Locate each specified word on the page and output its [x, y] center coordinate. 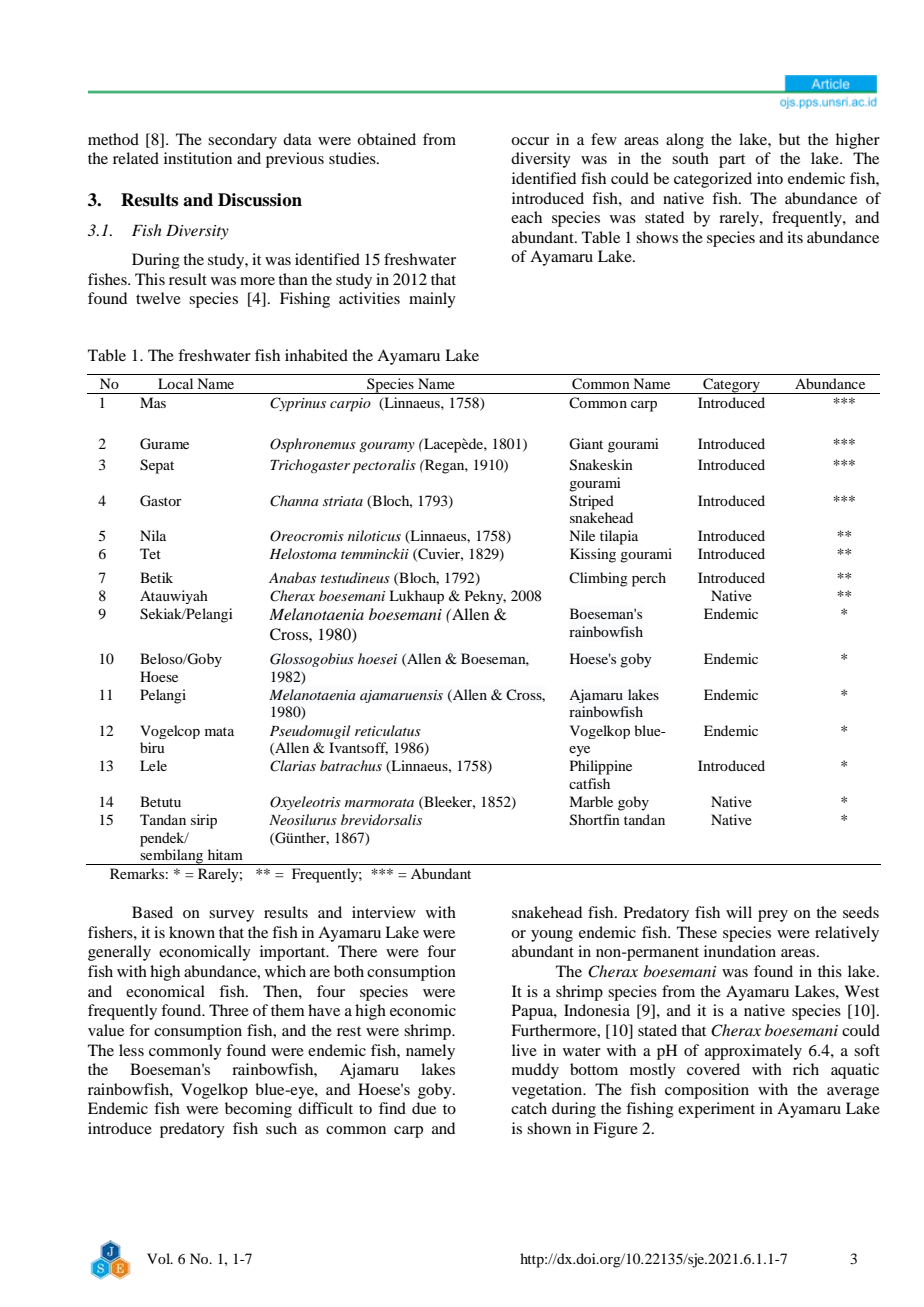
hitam [225, 854]
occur [530, 141]
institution [198, 158]
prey [773, 916]
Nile [582, 535]
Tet [150, 553]
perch [649, 579]
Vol [160, 1258]
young [552, 936]
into [770, 178]
